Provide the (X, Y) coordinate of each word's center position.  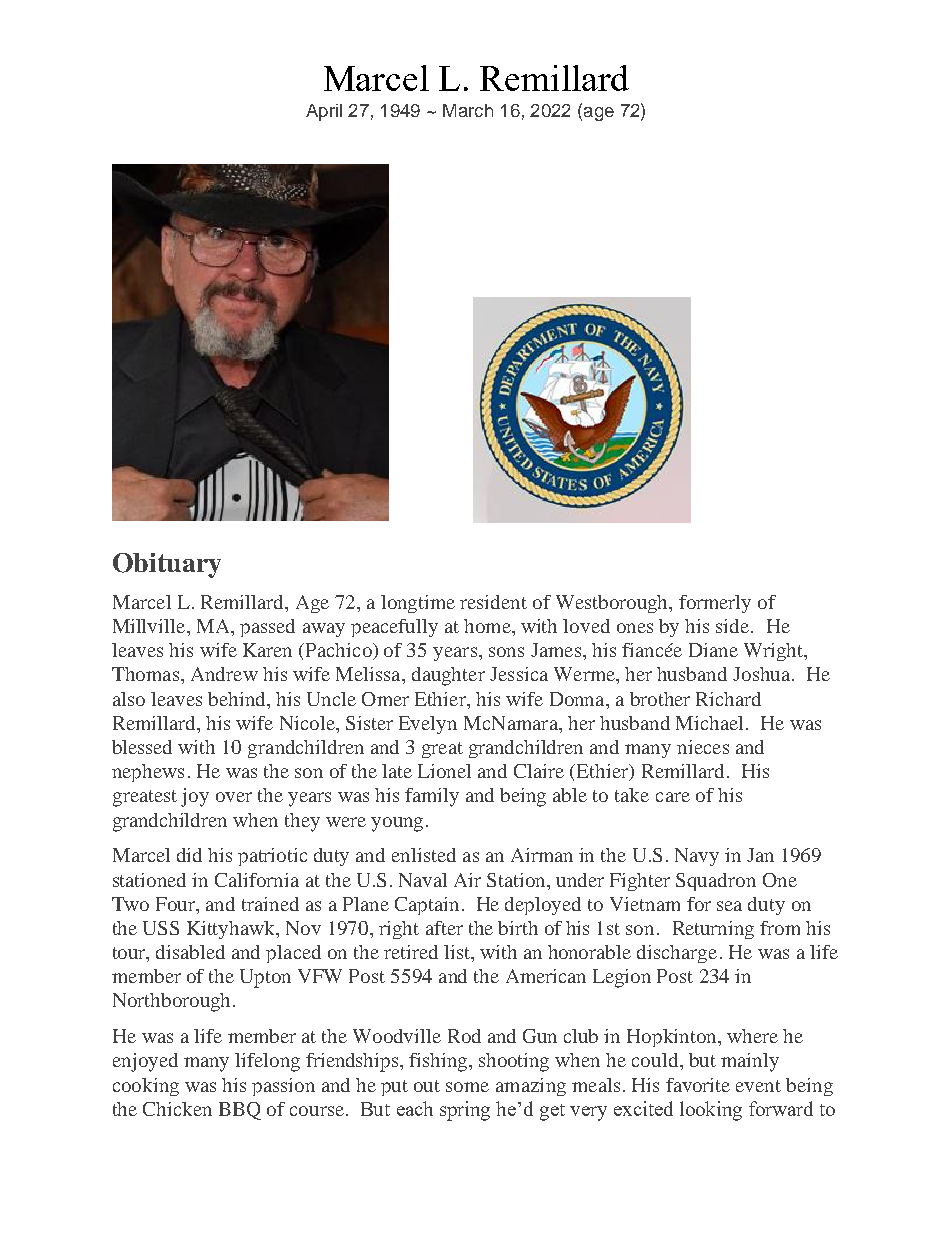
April (324, 112)
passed (267, 628)
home (488, 626)
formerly (715, 604)
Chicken (177, 1109)
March (468, 110)
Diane (713, 650)
